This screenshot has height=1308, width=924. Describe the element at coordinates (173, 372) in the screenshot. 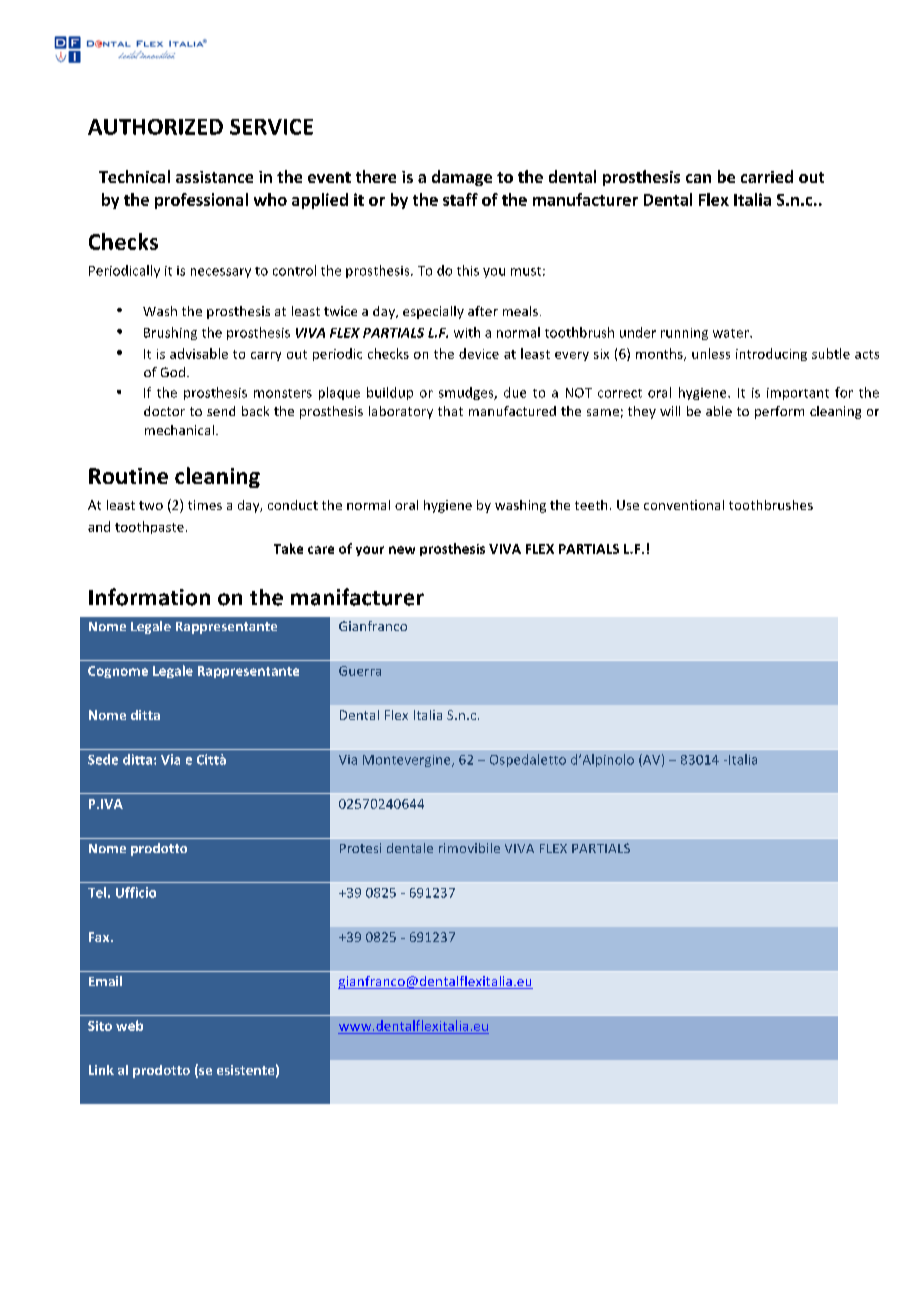

I see `God` at that location.
